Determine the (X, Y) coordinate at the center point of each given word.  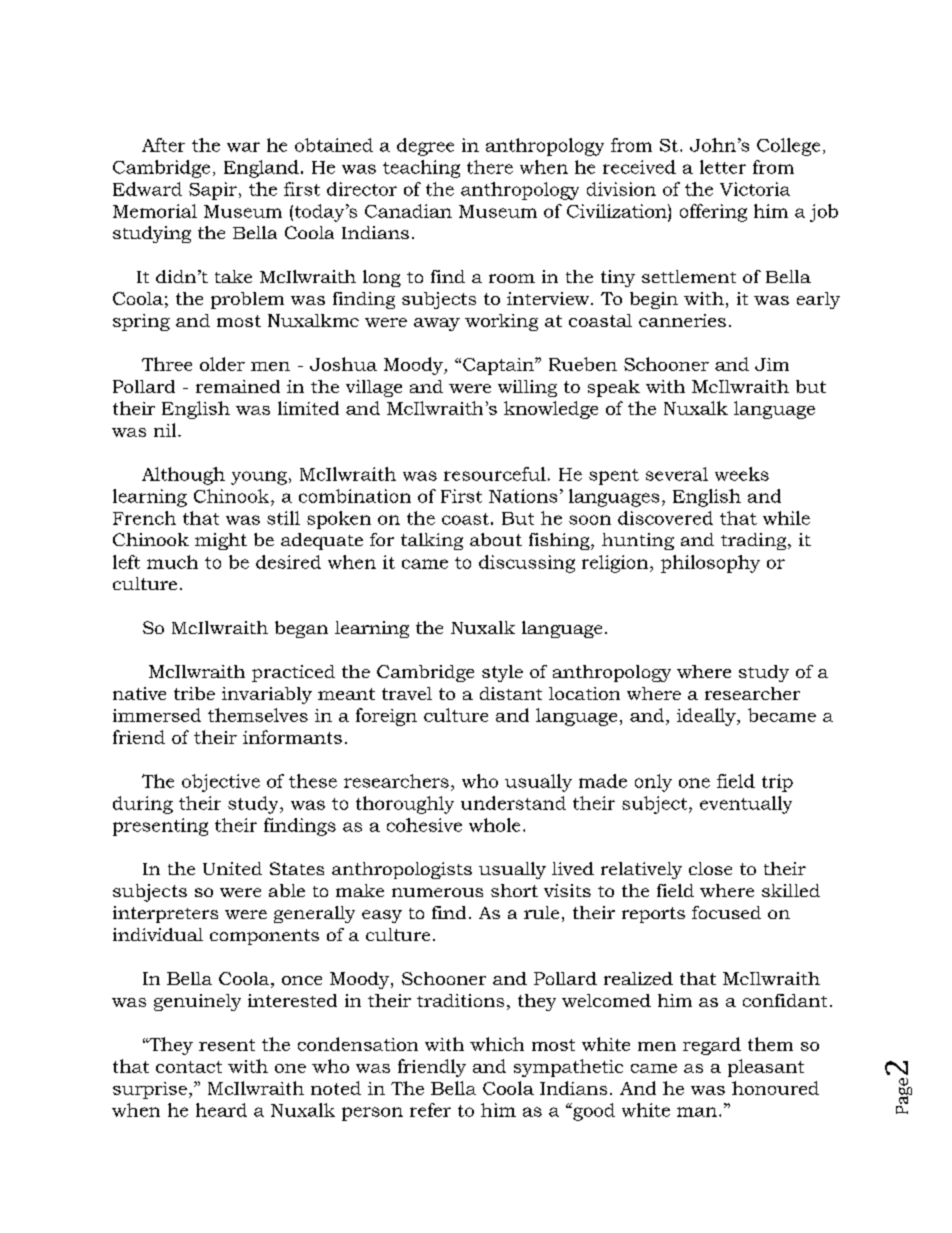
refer (430, 1110)
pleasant (766, 1068)
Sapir (213, 191)
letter (723, 167)
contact (189, 1067)
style (502, 673)
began (301, 629)
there (490, 167)
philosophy (710, 564)
